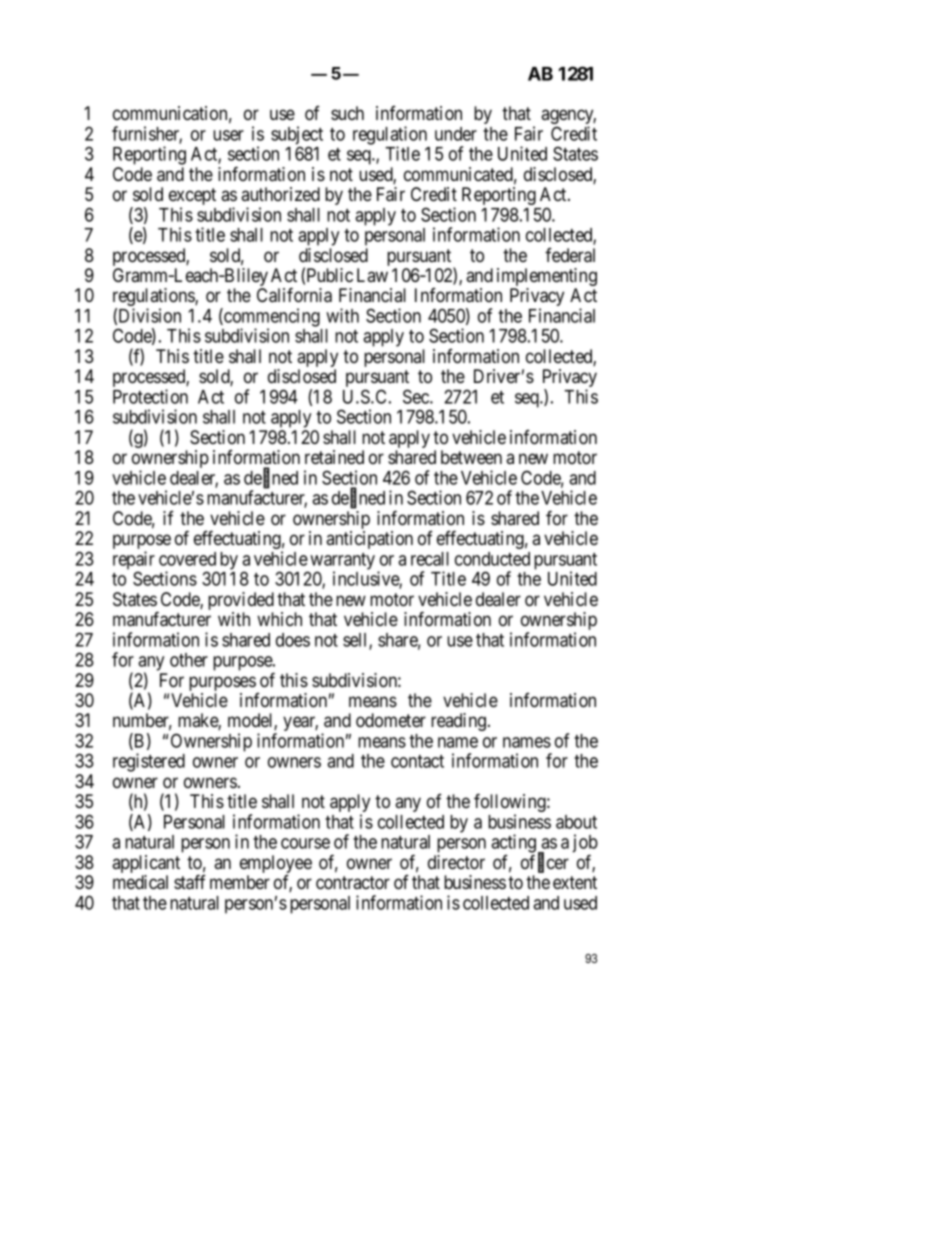  Describe the element at coordinates (353, 883) in the image. I see `contractor` at that location.
